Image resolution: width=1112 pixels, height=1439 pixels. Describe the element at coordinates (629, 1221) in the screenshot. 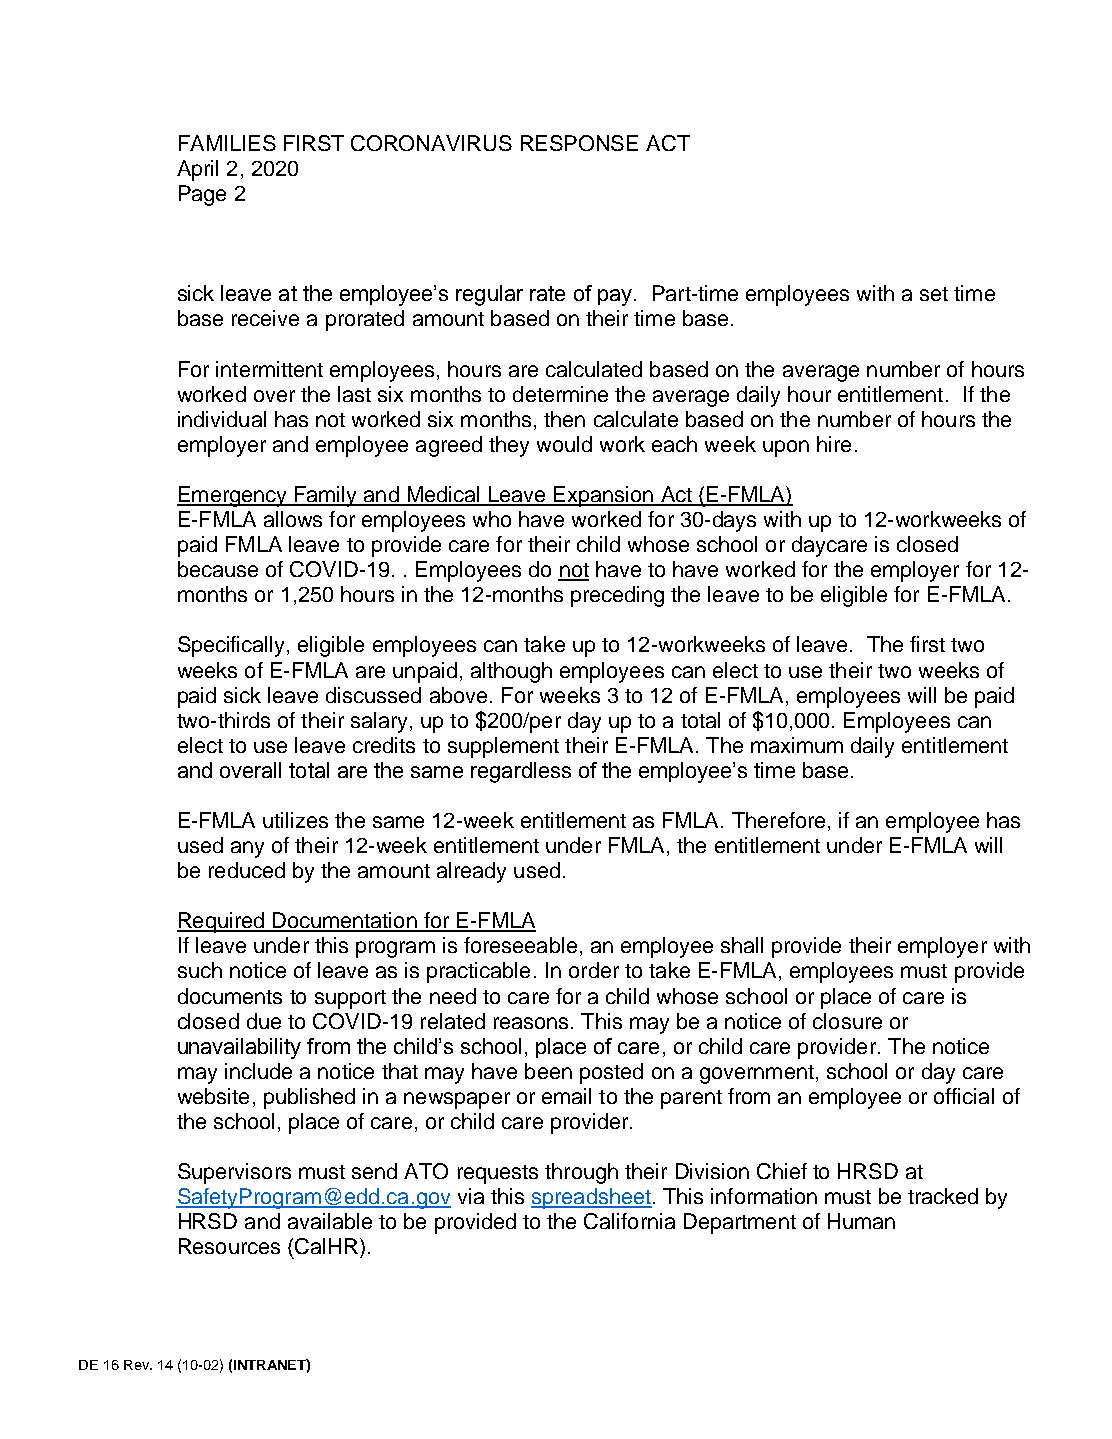

I see `California` at that location.
